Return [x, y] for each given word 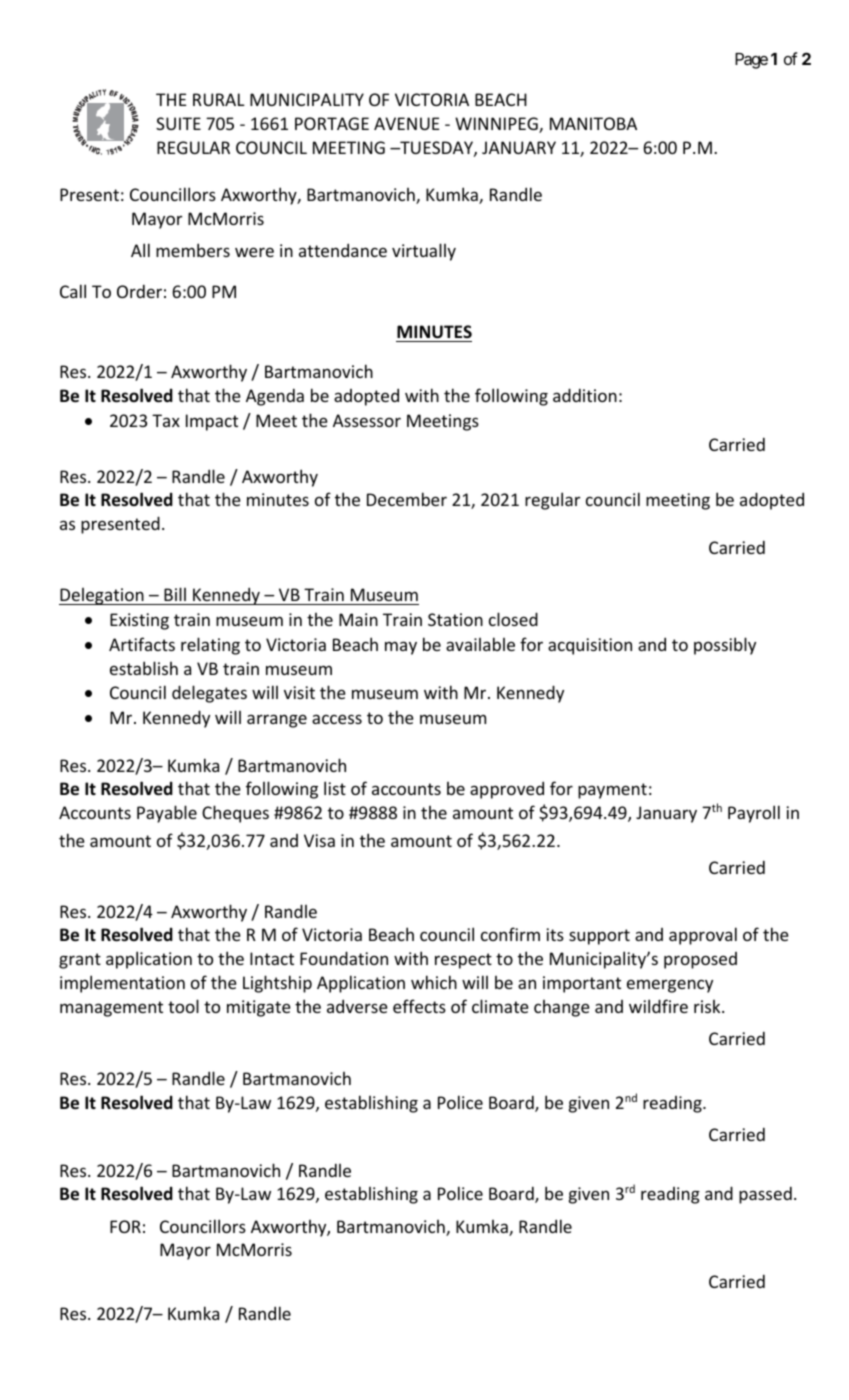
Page [751, 61]
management [111, 1009]
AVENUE [406, 123]
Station [455, 619]
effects [419, 1006]
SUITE [178, 123]
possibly [725, 646]
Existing [139, 621]
